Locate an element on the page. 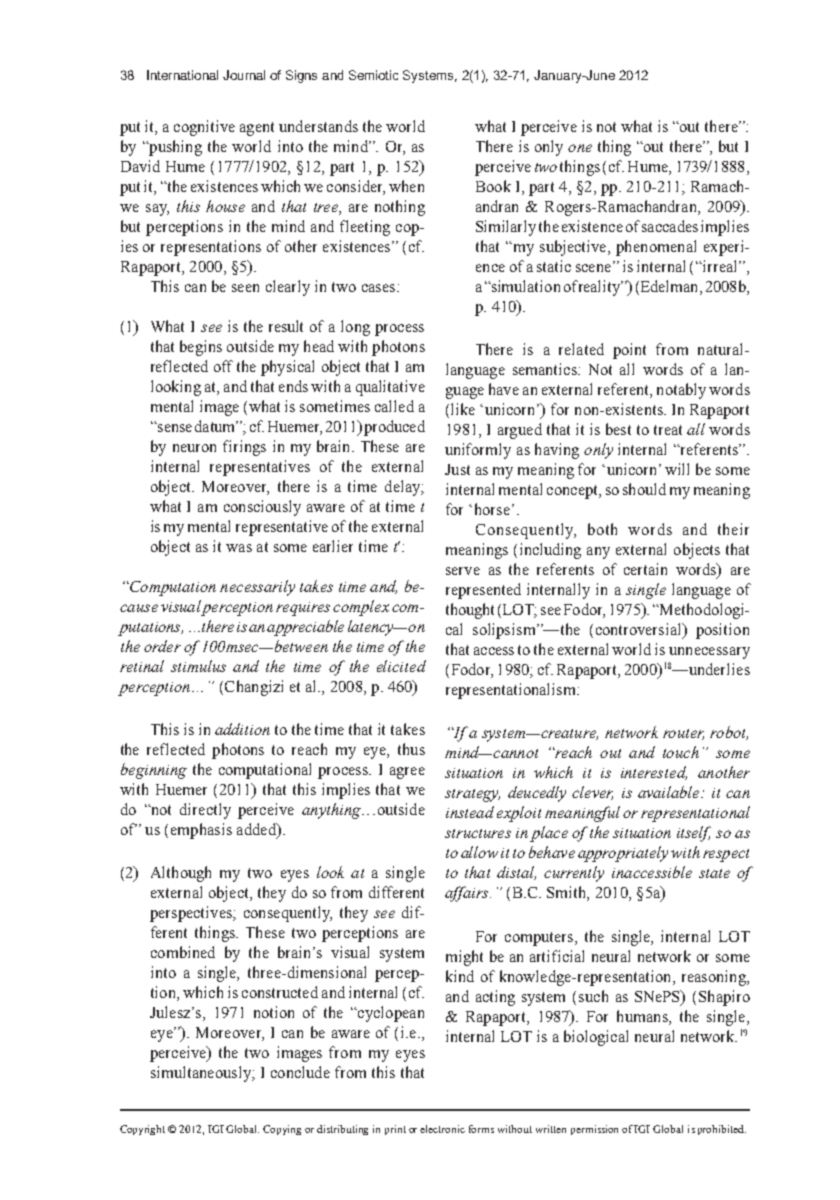 The height and width of the document is (1200, 840). prohibited is located at coordinates (722, 1130).
